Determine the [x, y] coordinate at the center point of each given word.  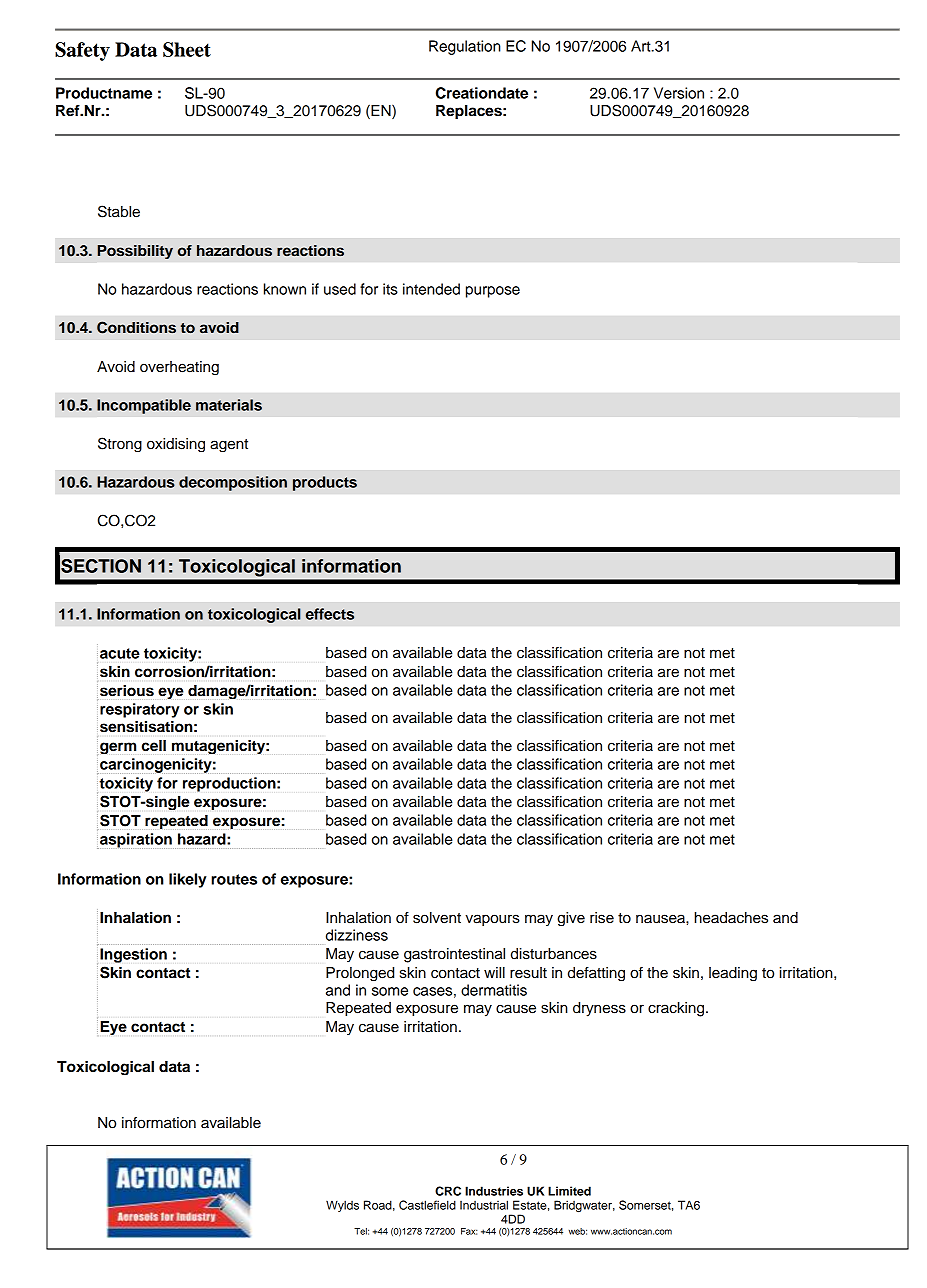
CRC [448, 1191]
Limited [569, 1191]
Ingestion [133, 955]
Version [679, 93]
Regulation [465, 47]
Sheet [187, 49]
